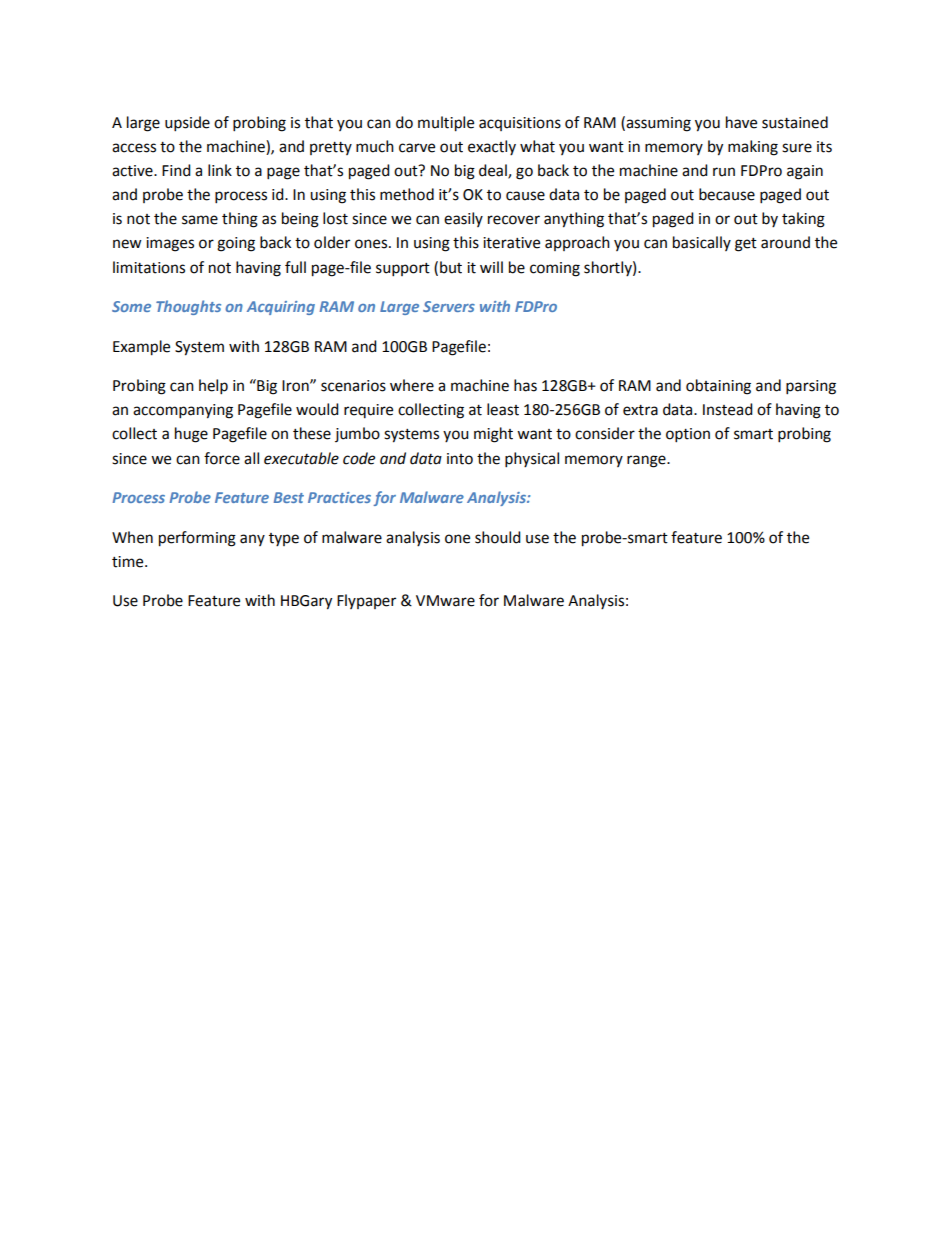 The height and width of the screenshot is (1233, 952). Describe the element at coordinates (688, 435) in the screenshot. I see `option` at that location.
